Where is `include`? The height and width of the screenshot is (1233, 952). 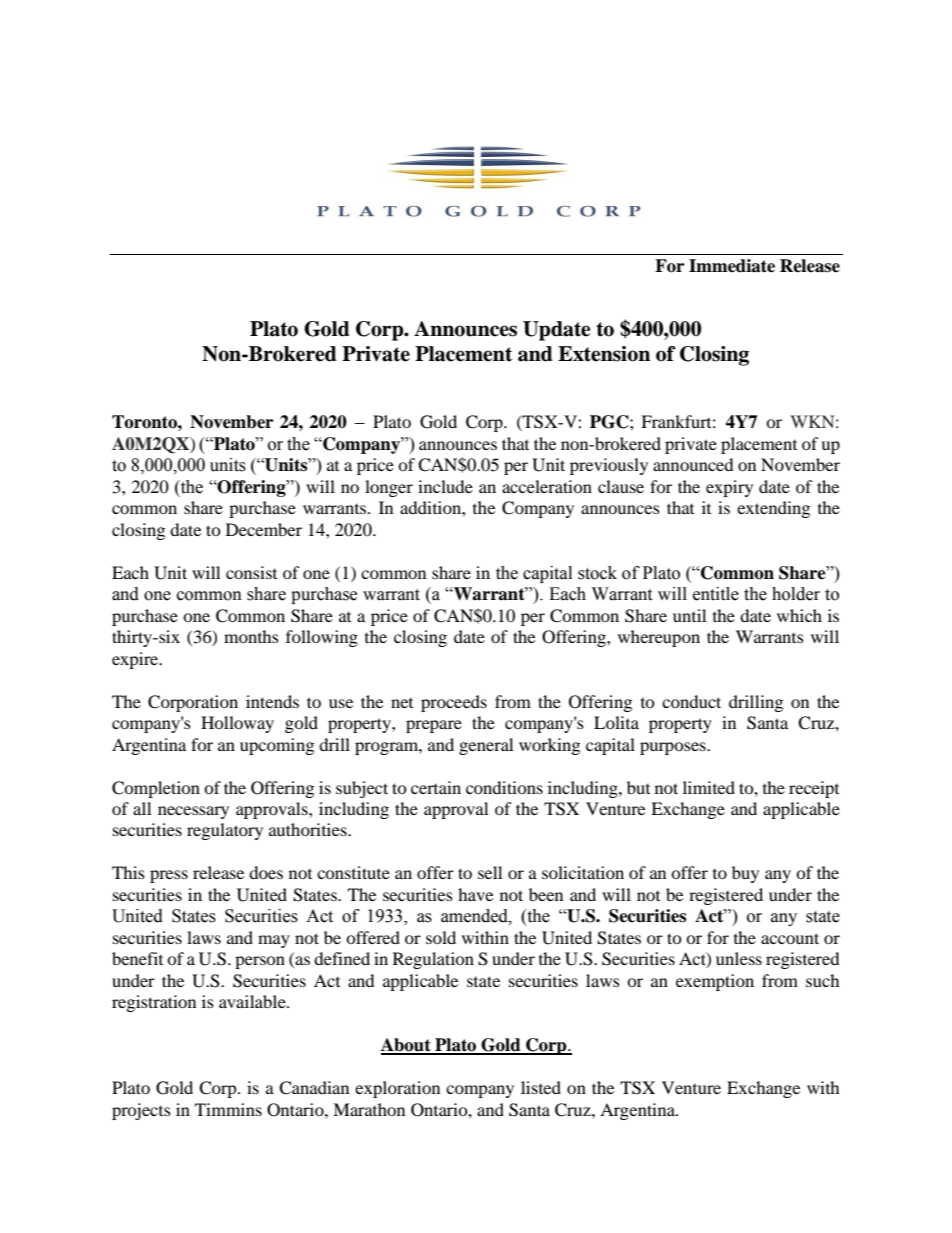
include is located at coordinates (445, 486).
